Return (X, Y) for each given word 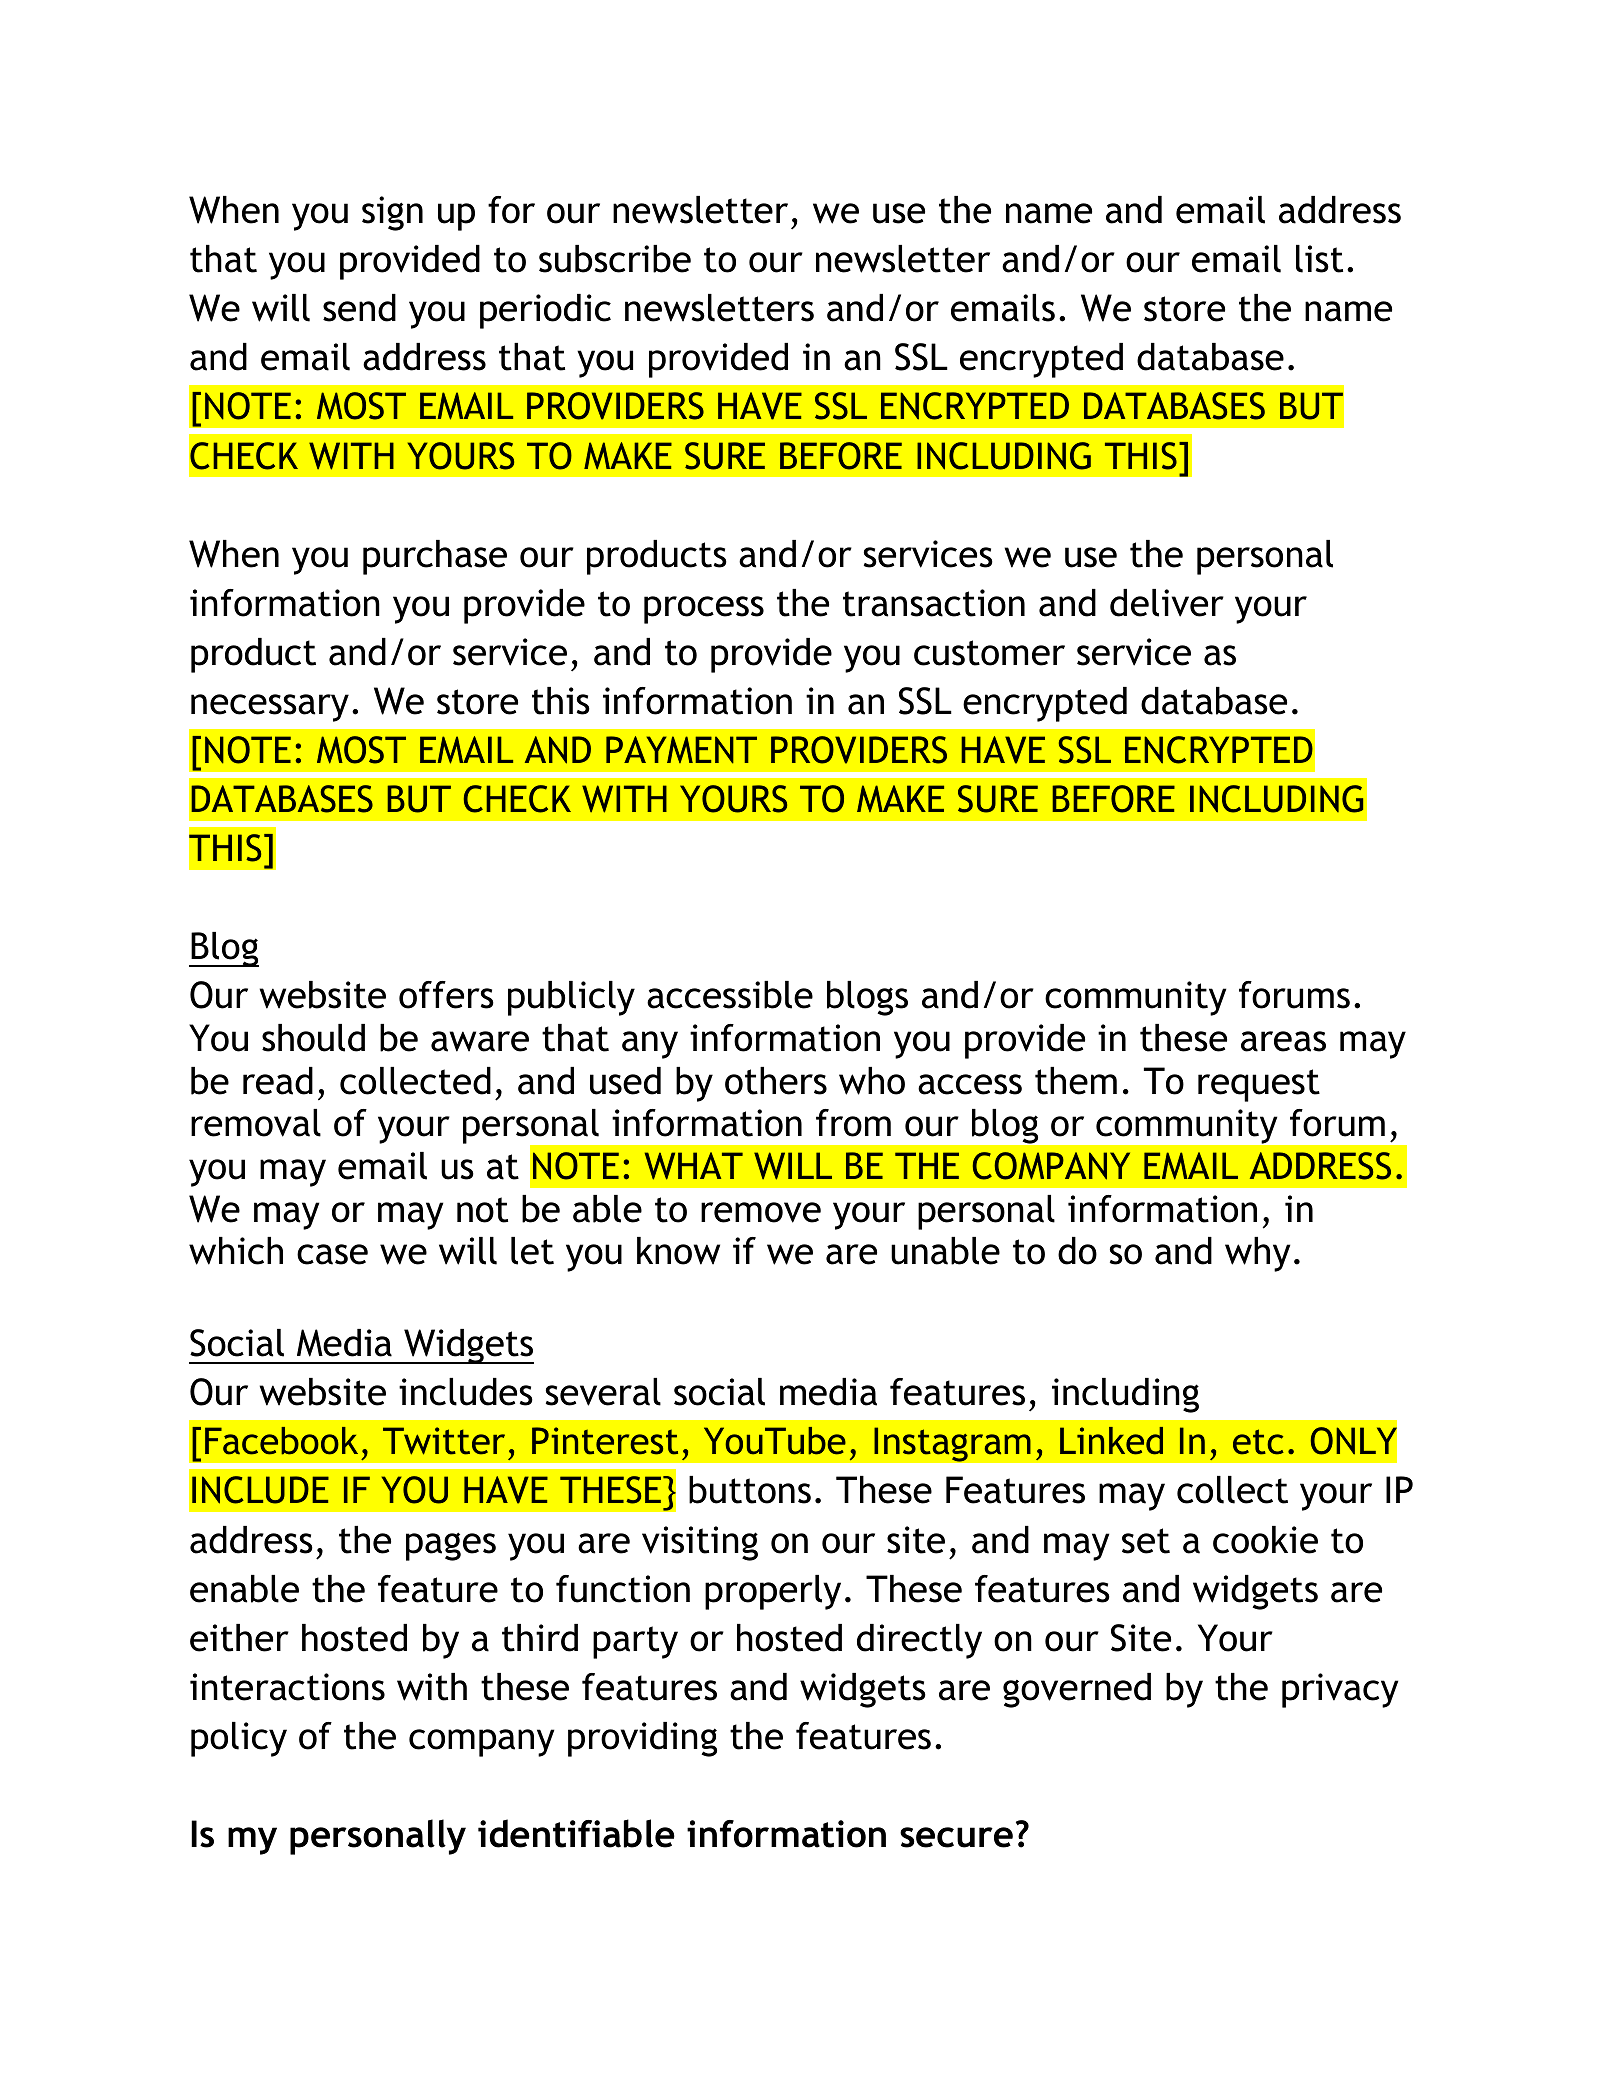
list (1319, 259)
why (1257, 1254)
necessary (270, 708)
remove (761, 1212)
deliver (1167, 603)
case (332, 1254)
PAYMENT (681, 750)
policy (239, 1739)
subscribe (615, 259)
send (359, 308)
